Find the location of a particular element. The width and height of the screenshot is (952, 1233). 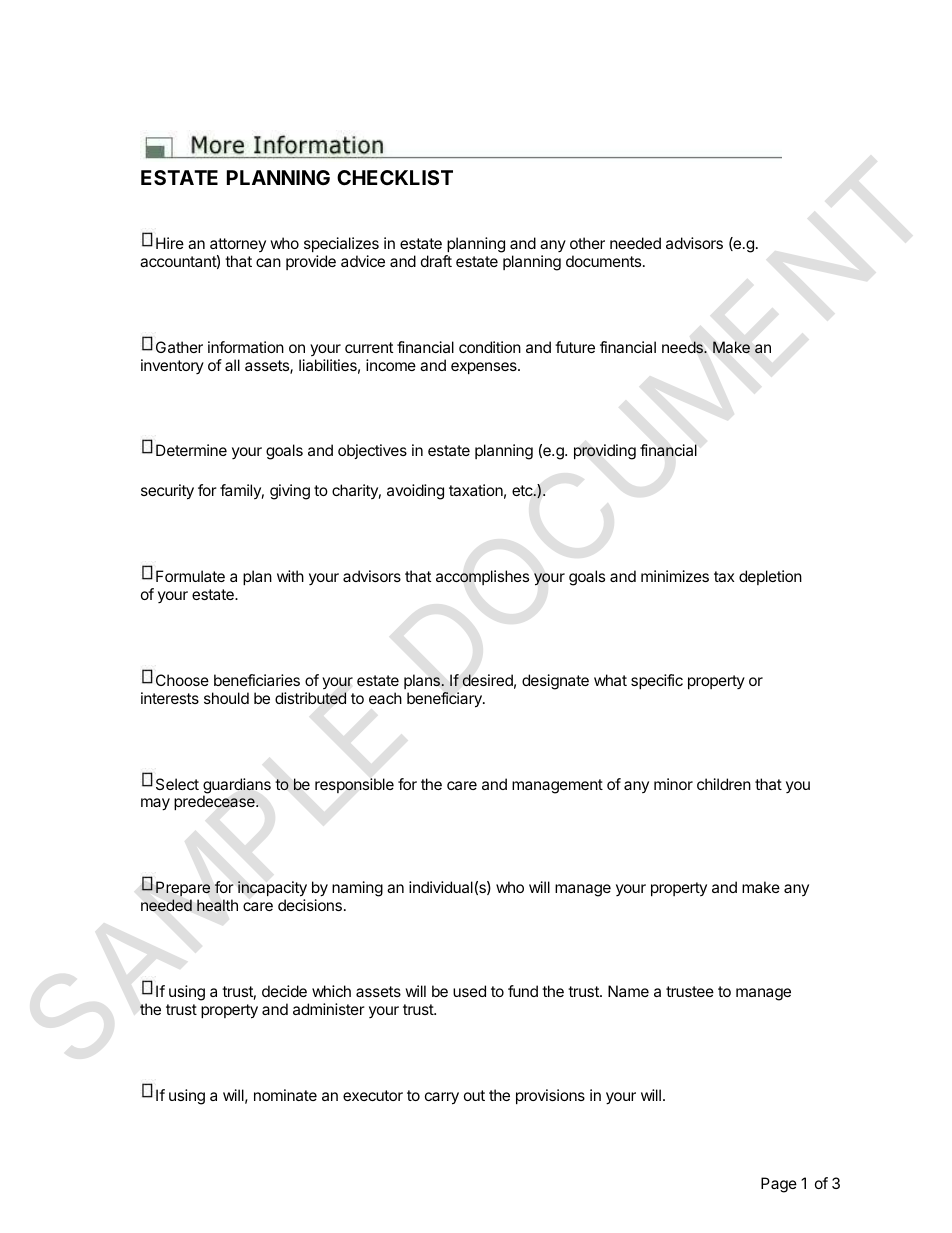

specific is located at coordinates (657, 681).
